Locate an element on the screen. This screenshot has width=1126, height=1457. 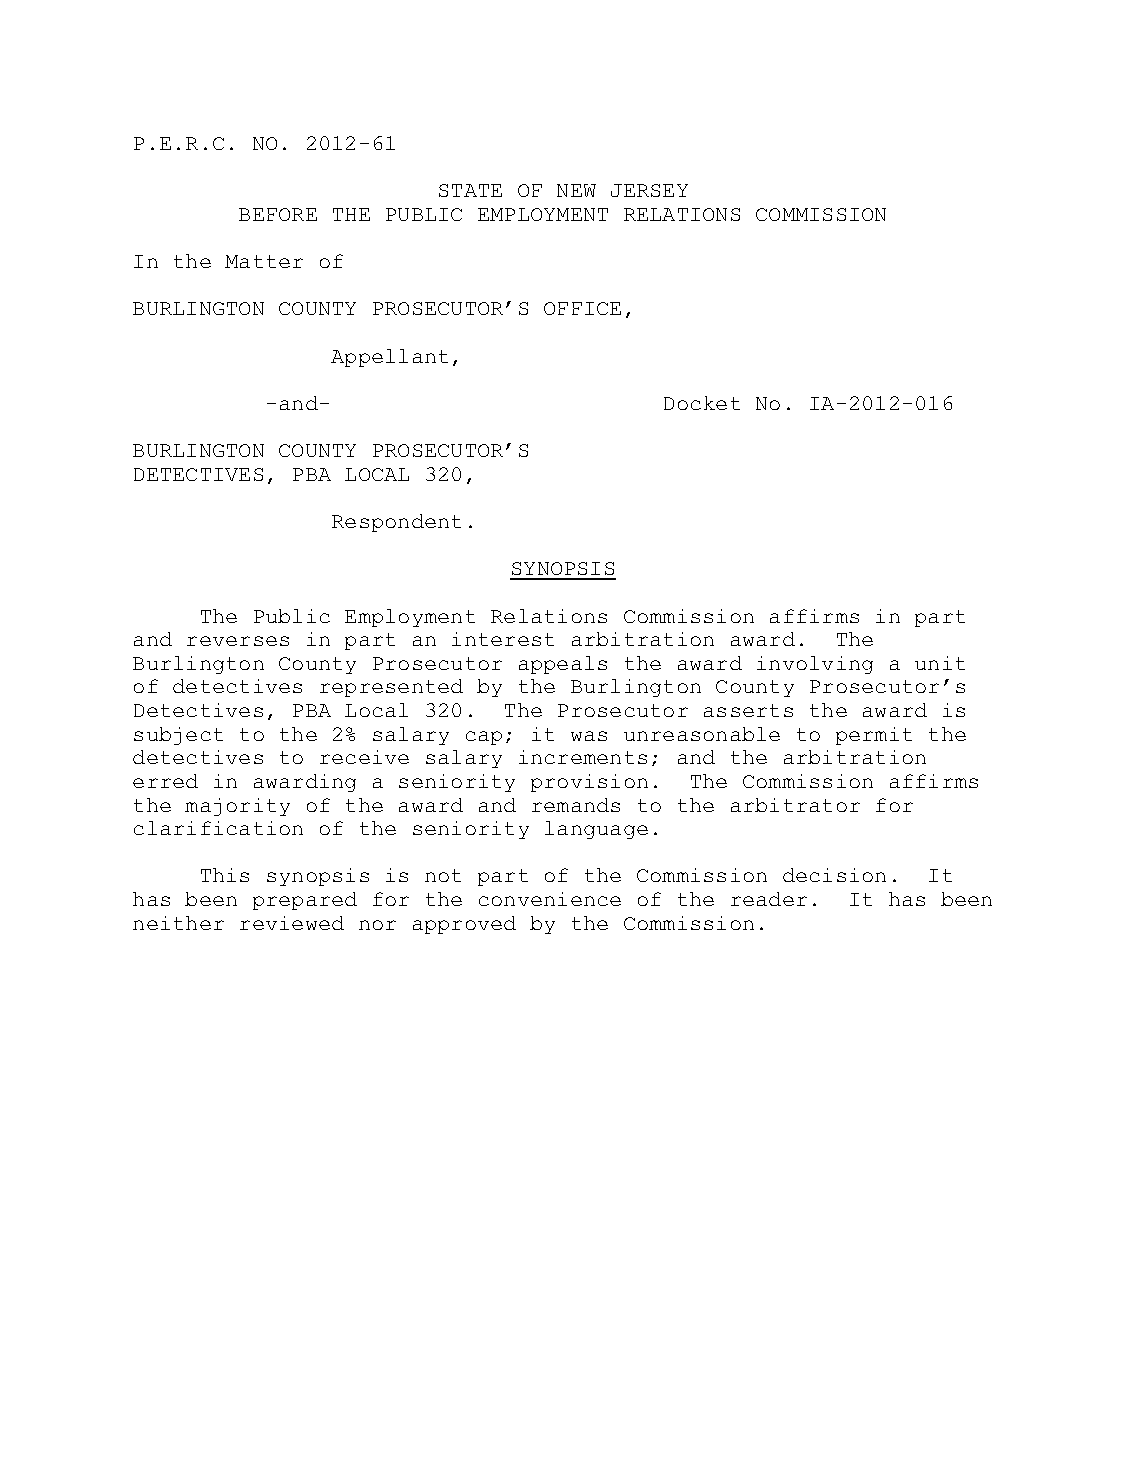
reverses is located at coordinates (238, 641).
